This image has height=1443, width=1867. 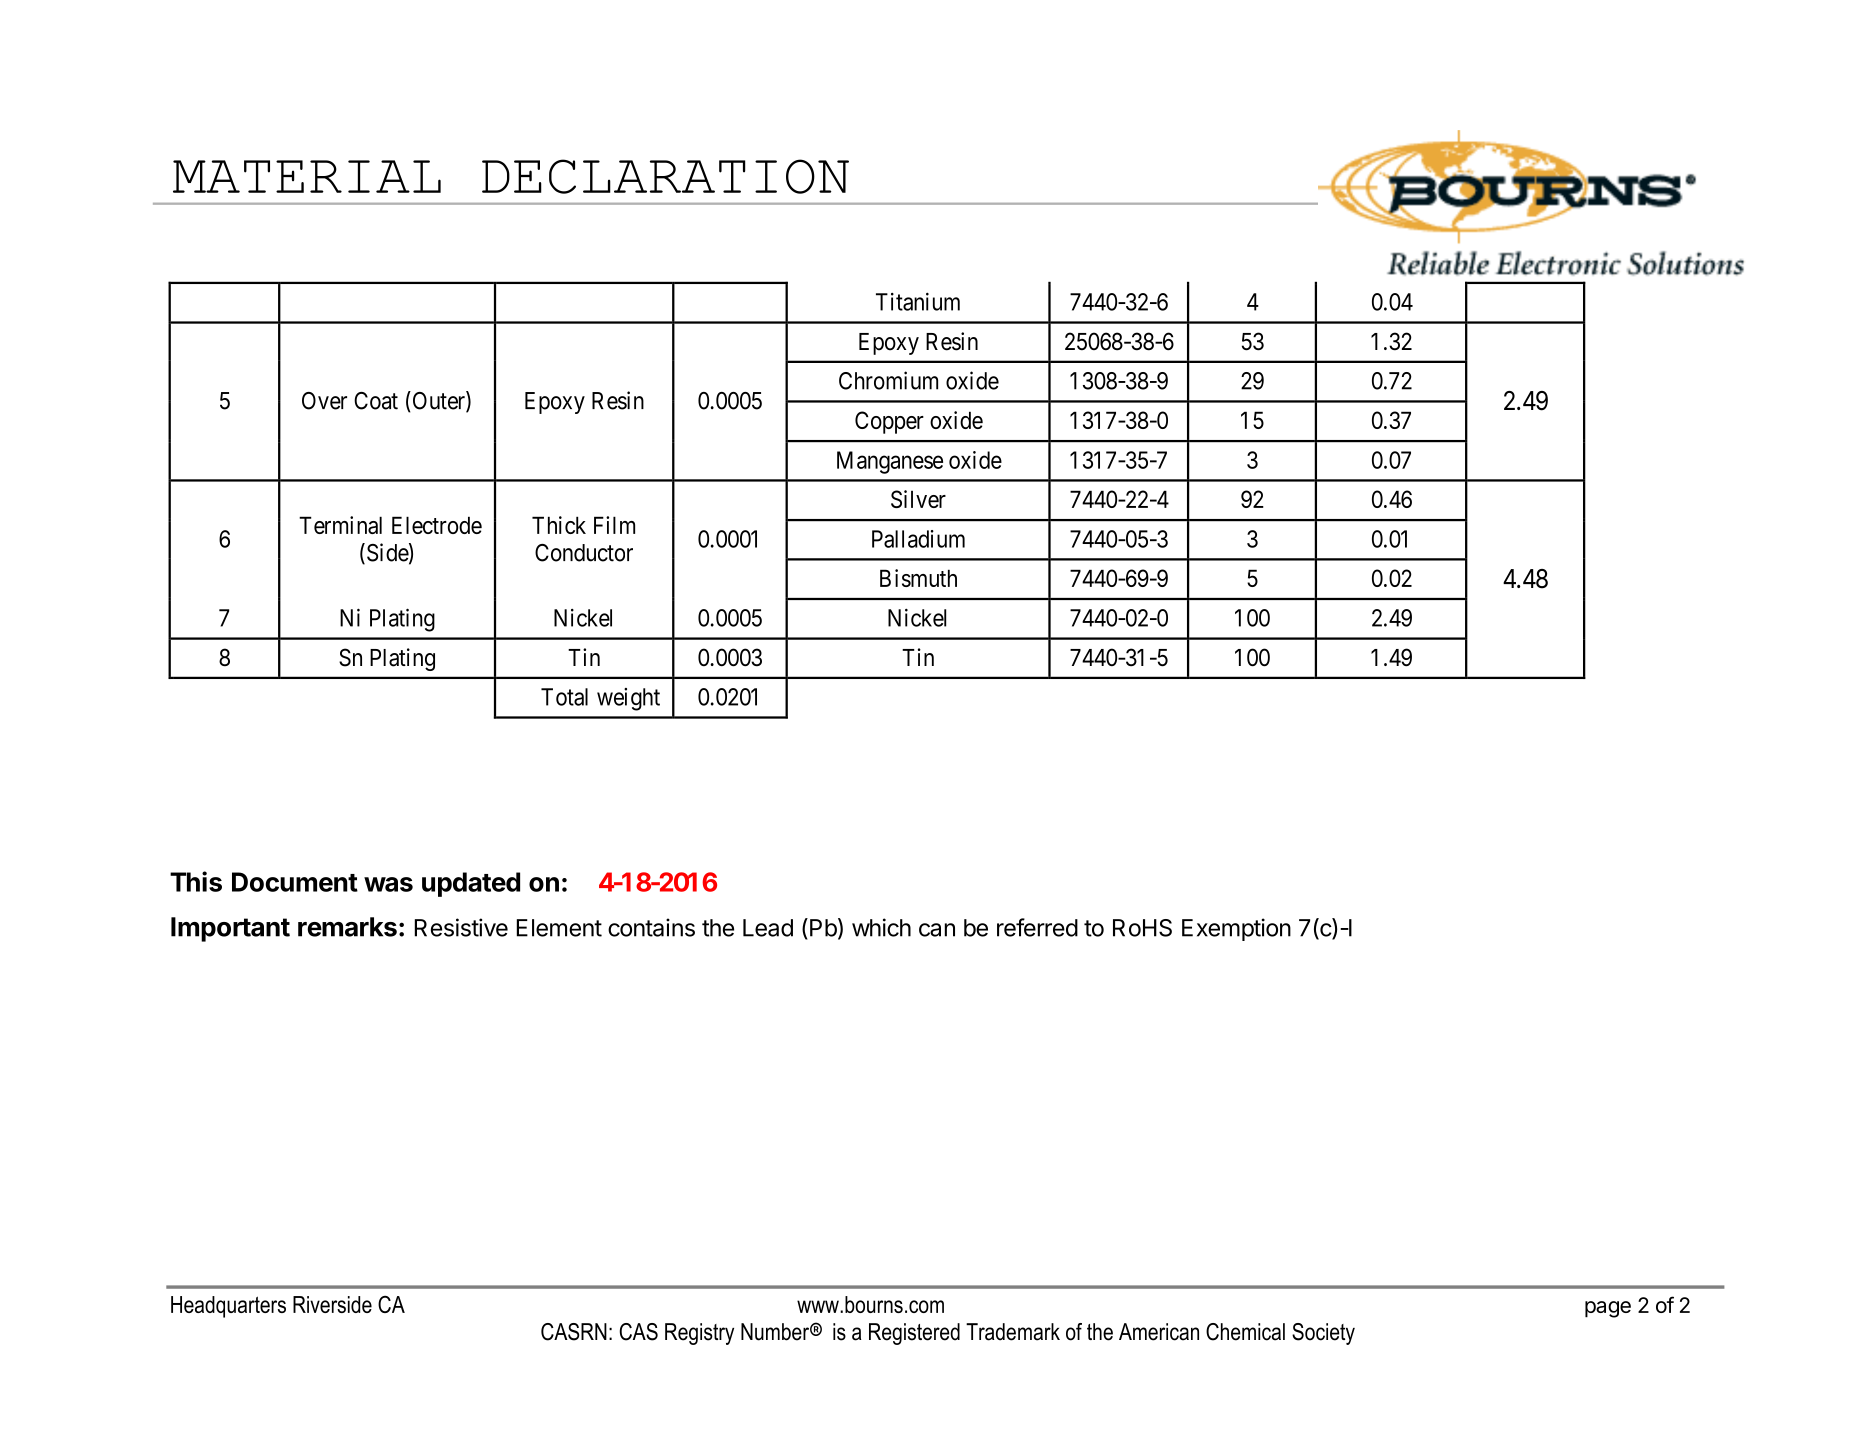 I want to click on Titanium, so click(x=918, y=302).
